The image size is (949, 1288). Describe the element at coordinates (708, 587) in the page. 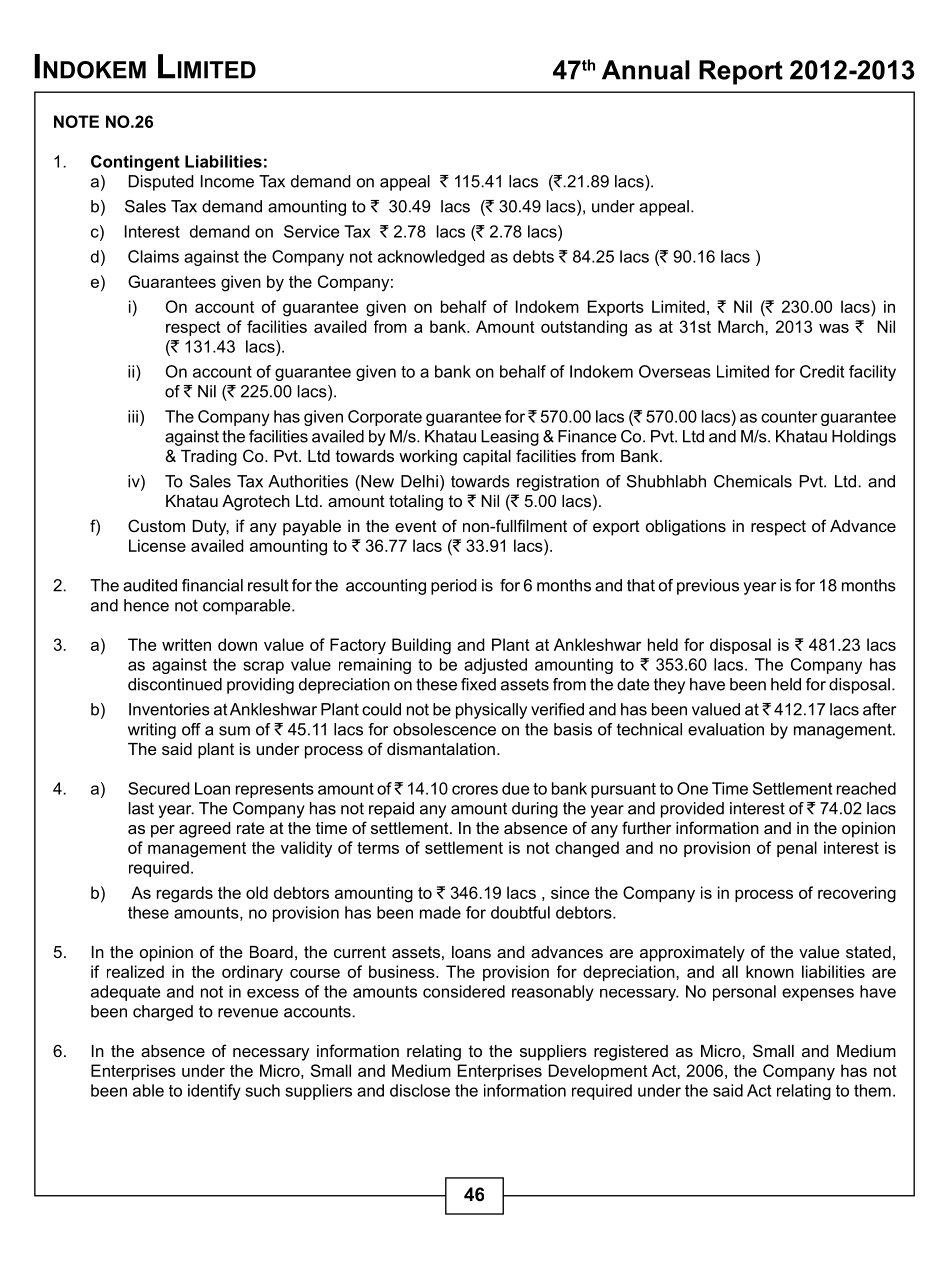

I see `previous` at that location.
